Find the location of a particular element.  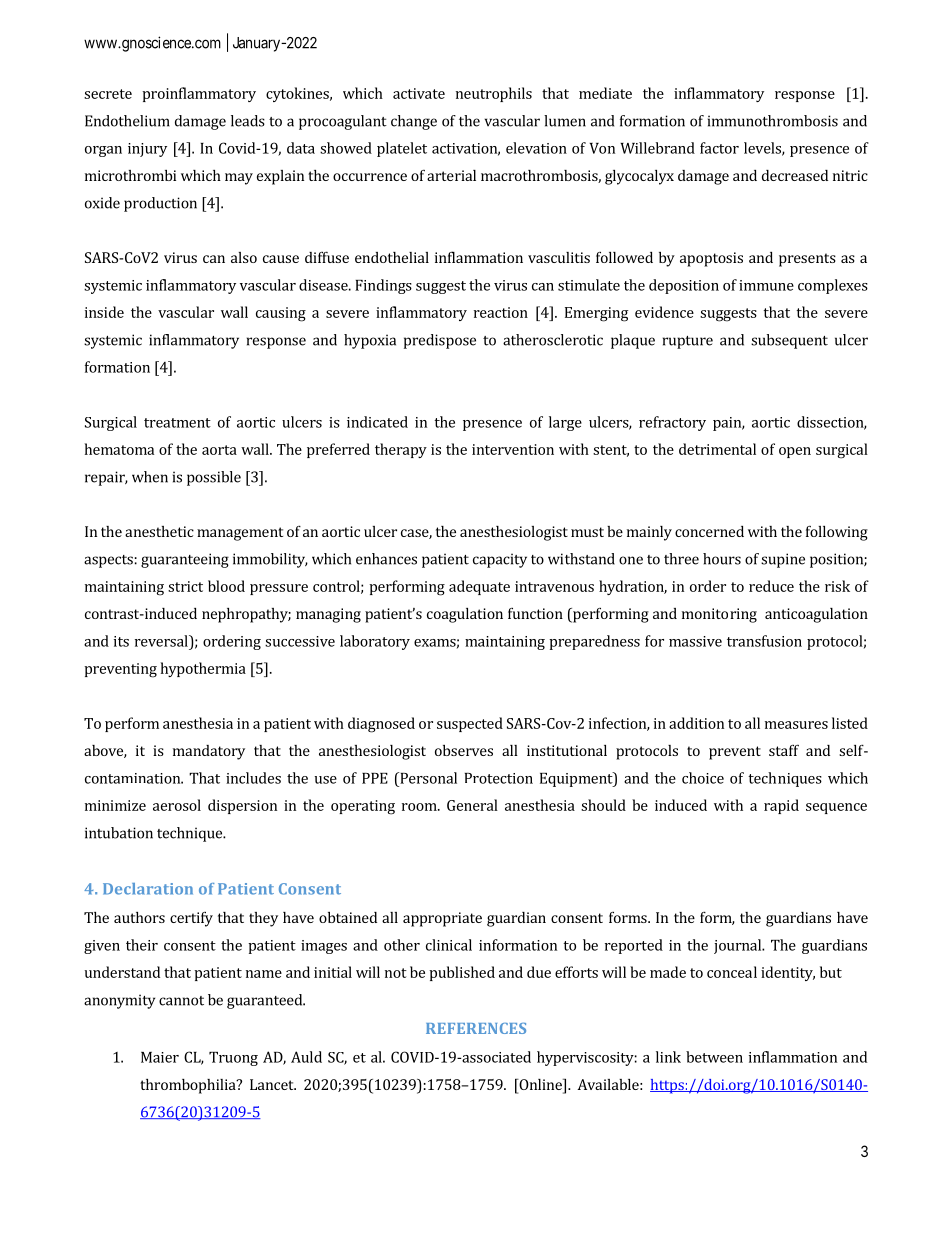

adequate is located at coordinates (479, 587).
